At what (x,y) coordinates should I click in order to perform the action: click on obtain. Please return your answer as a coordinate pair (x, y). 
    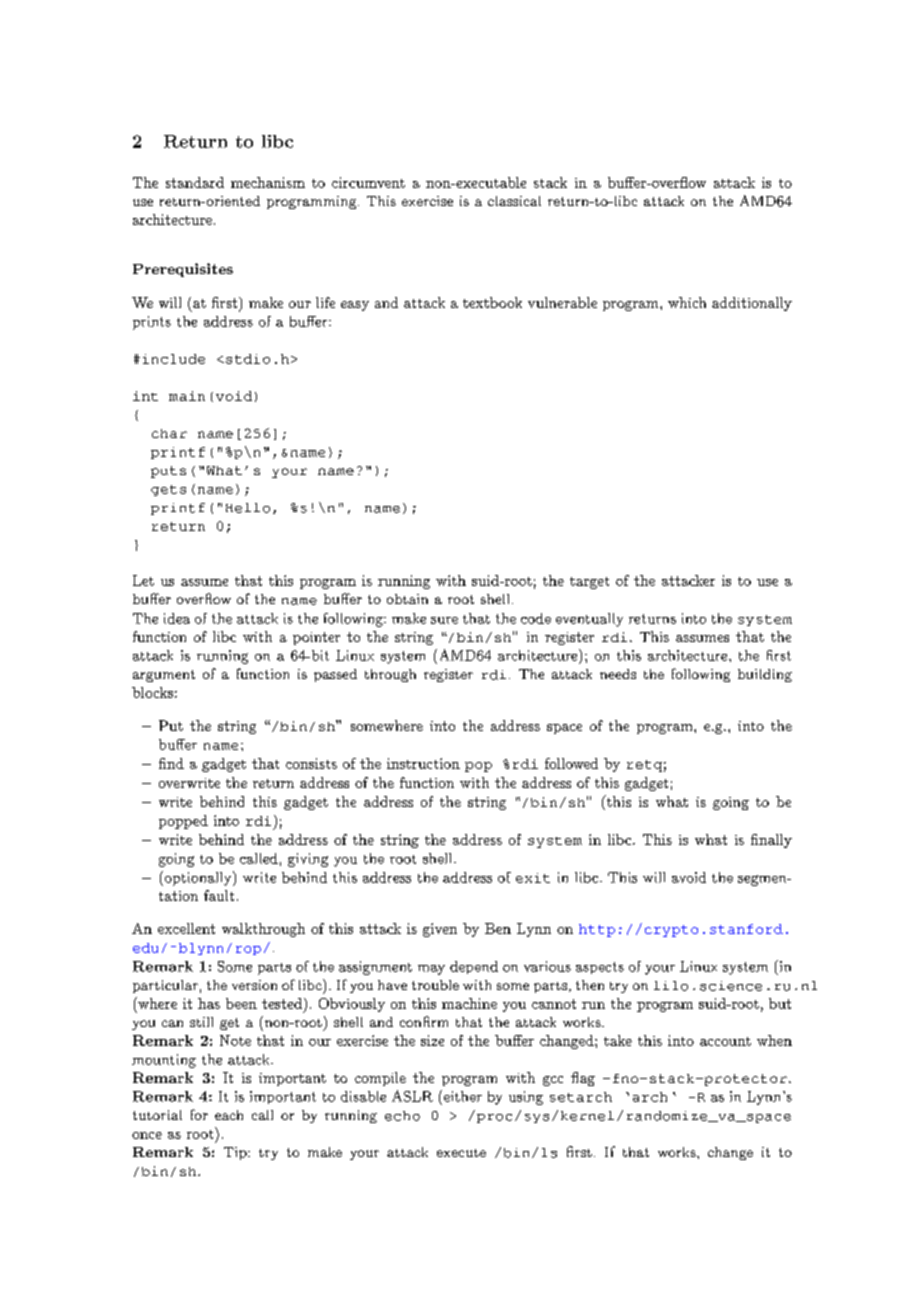
    Looking at the image, I should click on (407, 599).
